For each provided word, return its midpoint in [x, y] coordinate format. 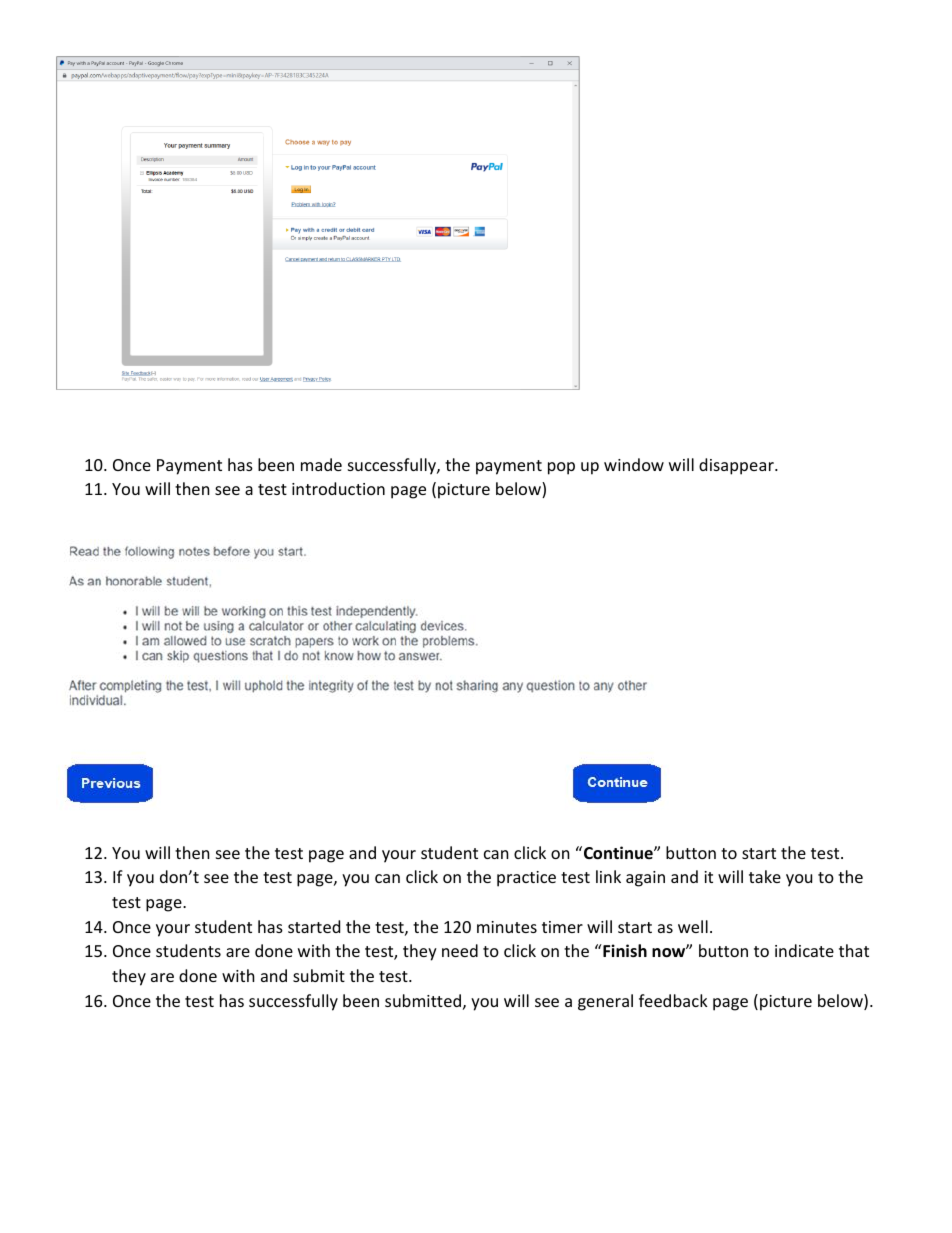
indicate [804, 950]
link [608, 876]
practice [526, 879]
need [460, 950]
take [765, 876]
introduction [338, 488]
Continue [619, 853]
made [321, 464]
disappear [737, 466]
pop [561, 468]
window [634, 464]
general [605, 1002]
